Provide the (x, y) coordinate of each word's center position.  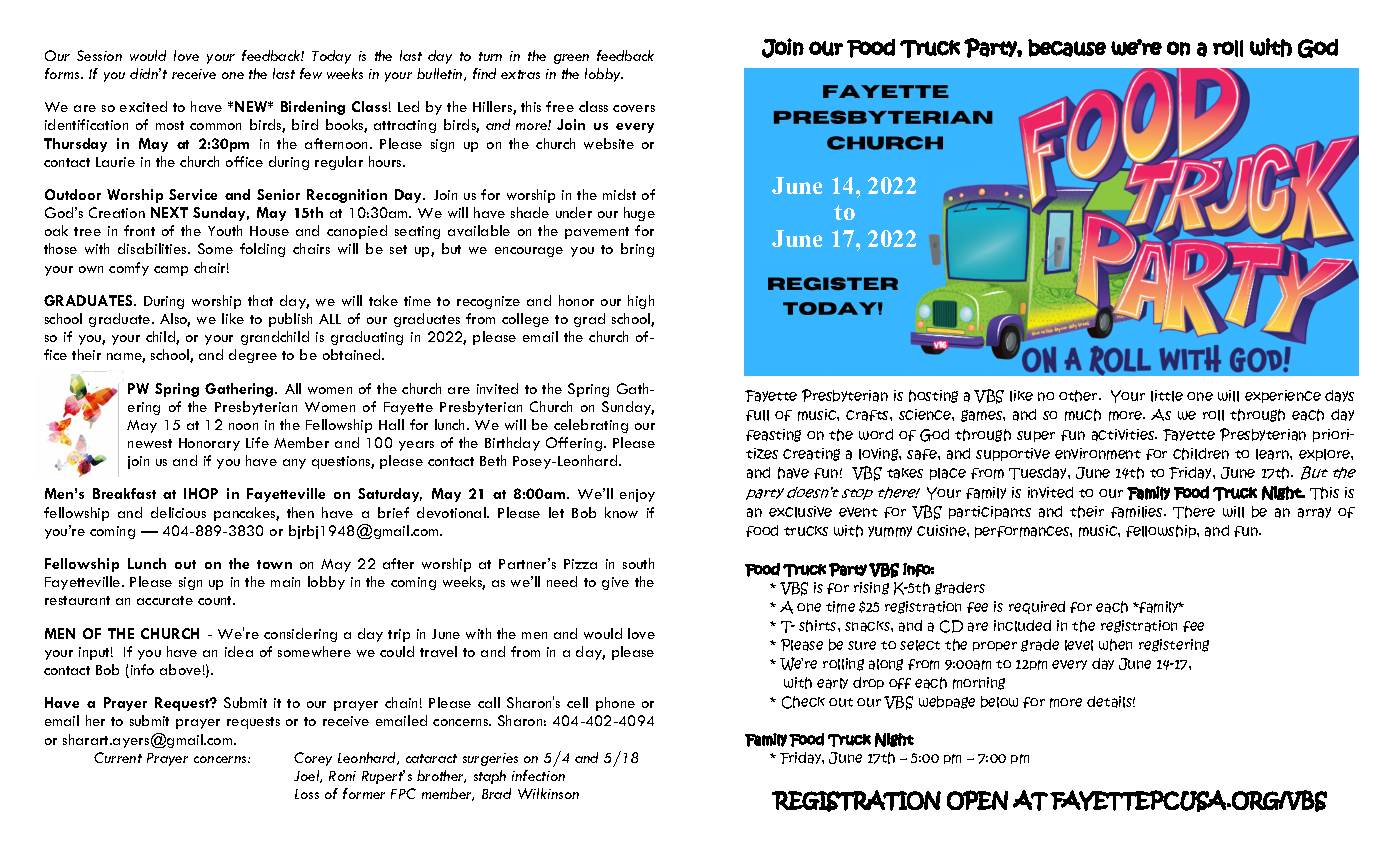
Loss (307, 794)
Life (257, 442)
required (1037, 607)
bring (637, 250)
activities (1124, 435)
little (1167, 396)
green (571, 59)
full (757, 415)
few (311, 73)
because (1067, 48)
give (615, 583)
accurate (165, 600)
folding (262, 250)
